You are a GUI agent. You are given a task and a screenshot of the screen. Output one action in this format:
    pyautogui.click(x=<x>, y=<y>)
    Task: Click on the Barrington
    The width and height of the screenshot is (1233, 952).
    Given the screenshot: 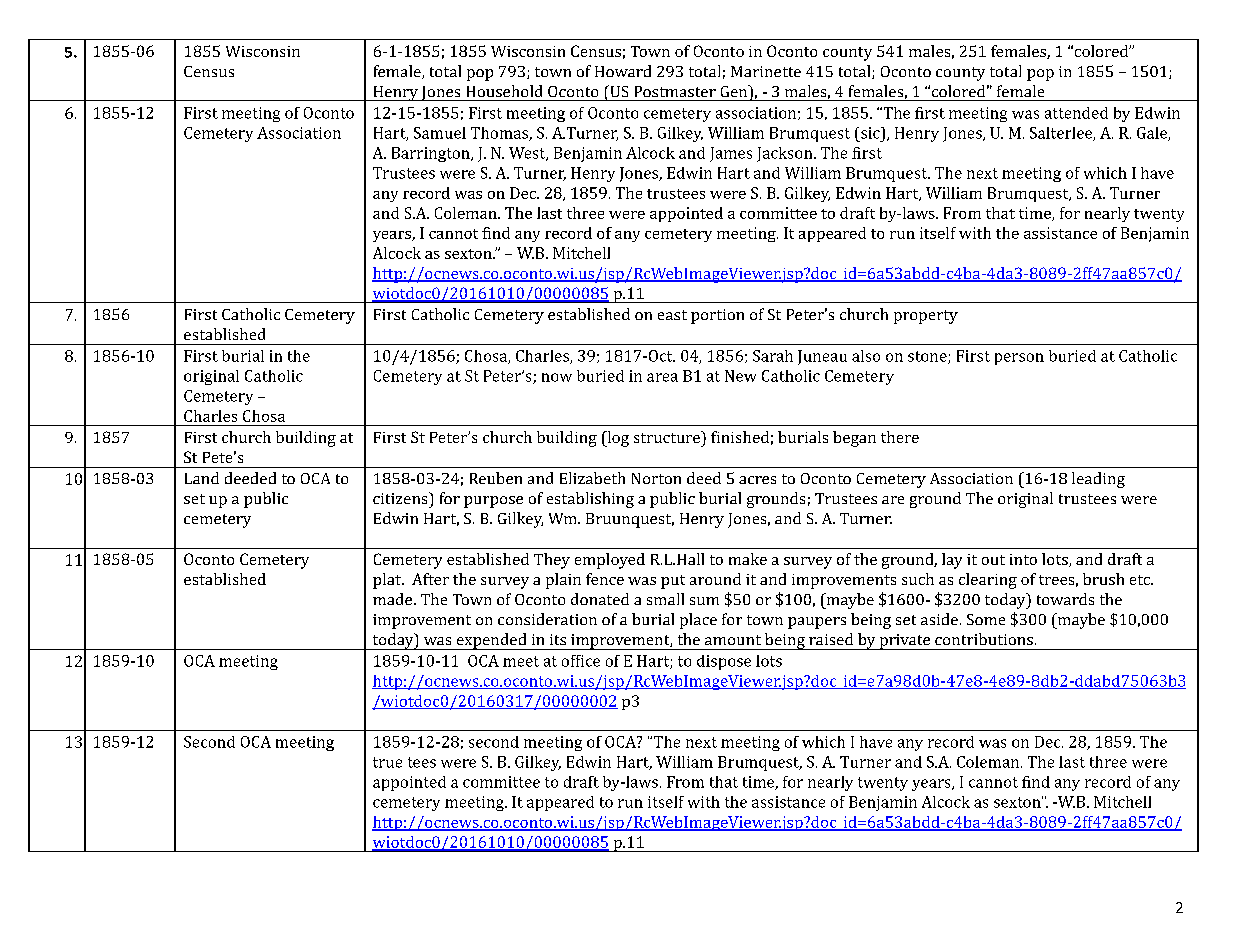 What is the action you would take?
    pyautogui.click(x=432, y=154)
